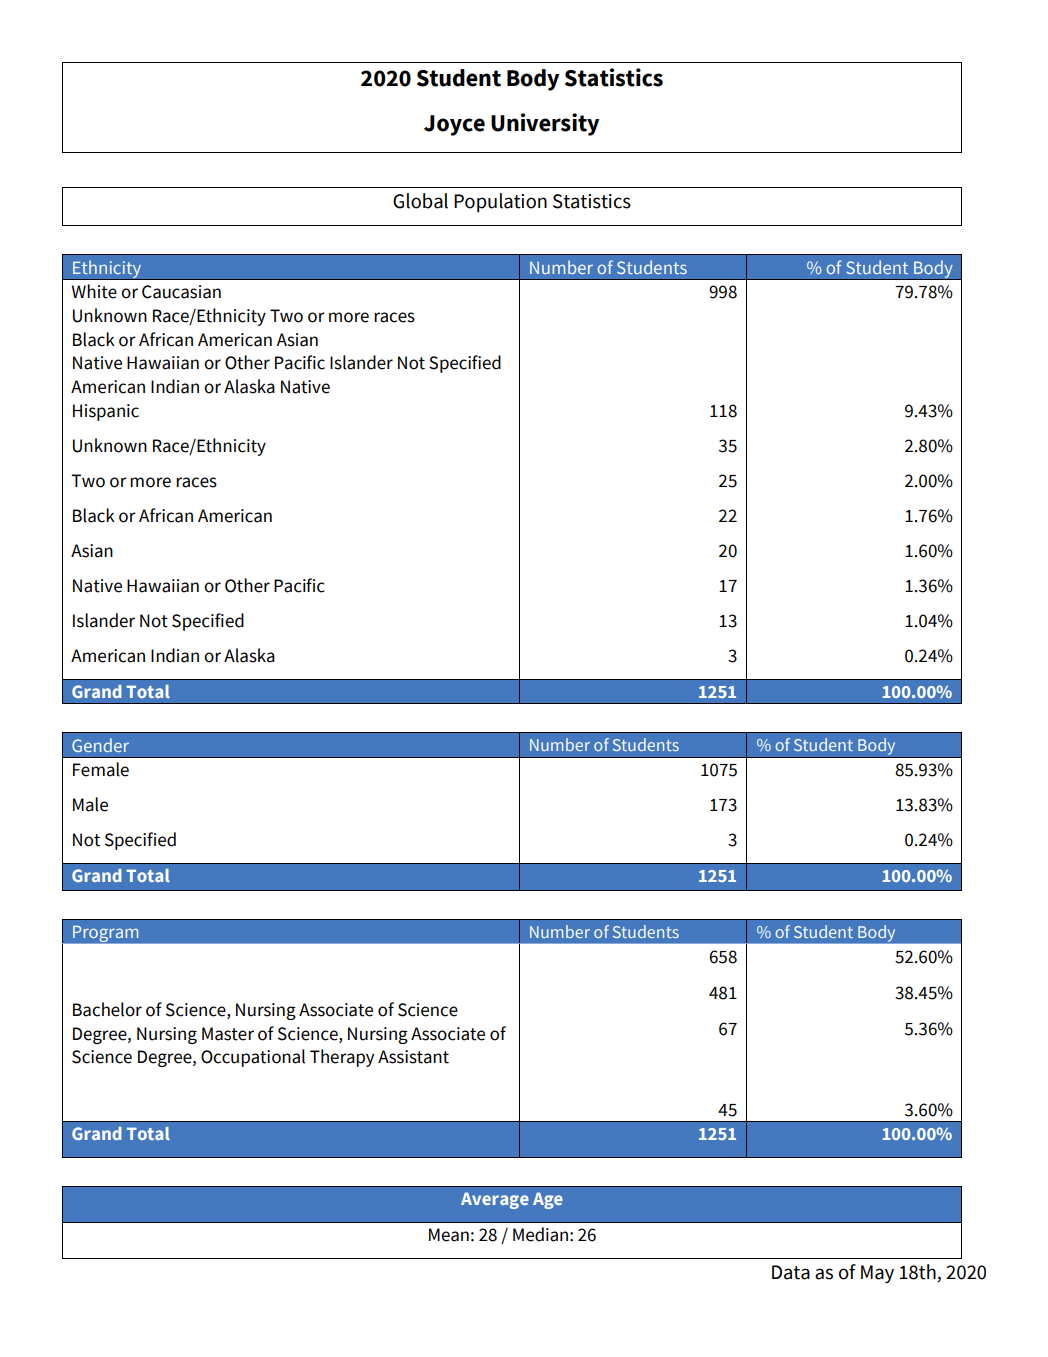 Image resolution: width=1048 pixels, height=1357 pixels. Describe the element at coordinates (107, 1009) in the screenshot. I see `Bachelor` at that location.
